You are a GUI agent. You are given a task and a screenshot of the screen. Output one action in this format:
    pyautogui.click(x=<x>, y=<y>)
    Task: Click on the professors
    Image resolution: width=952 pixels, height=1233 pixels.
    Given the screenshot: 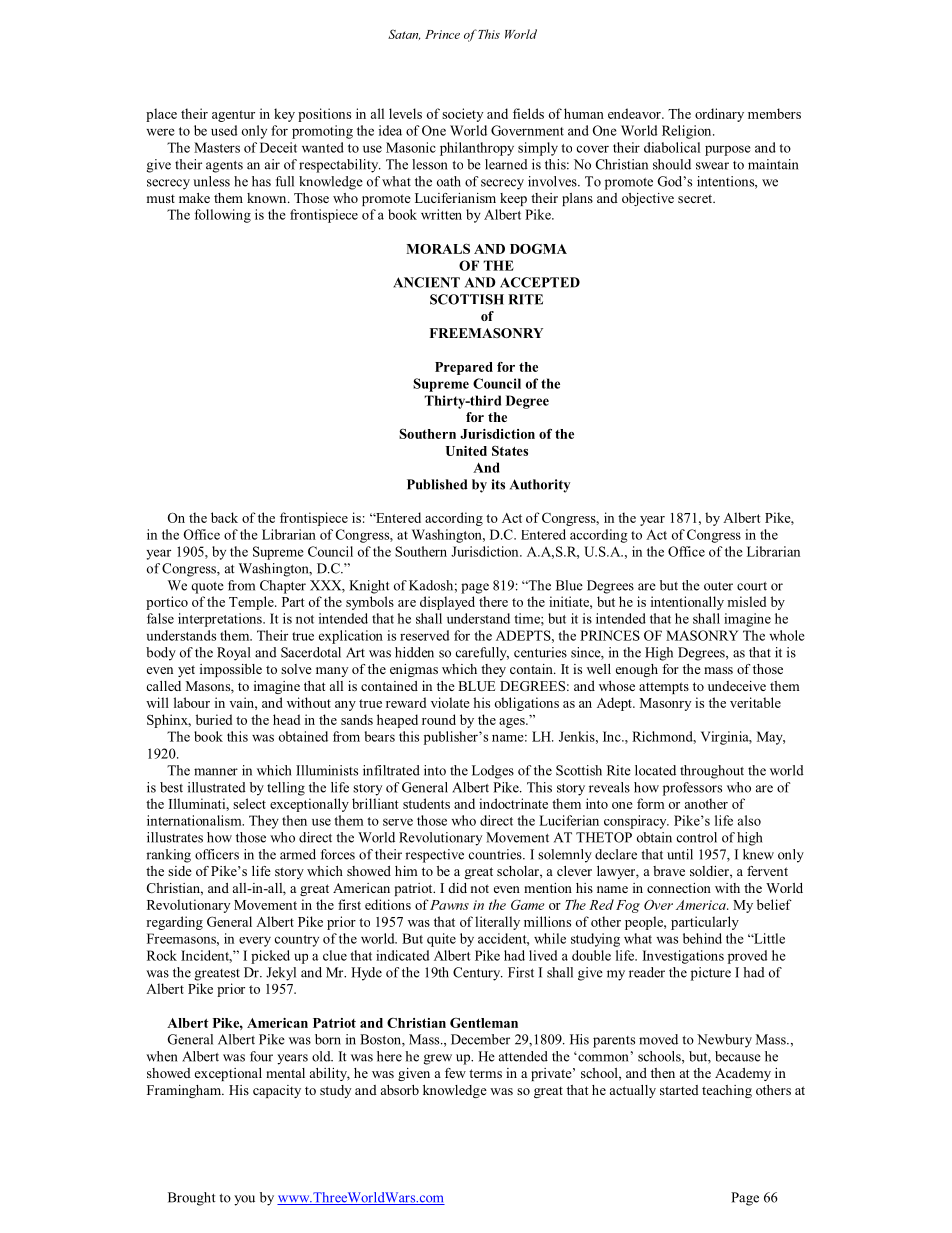 What is the action you would take?
    pyautogui.click(x=692, y=789)
